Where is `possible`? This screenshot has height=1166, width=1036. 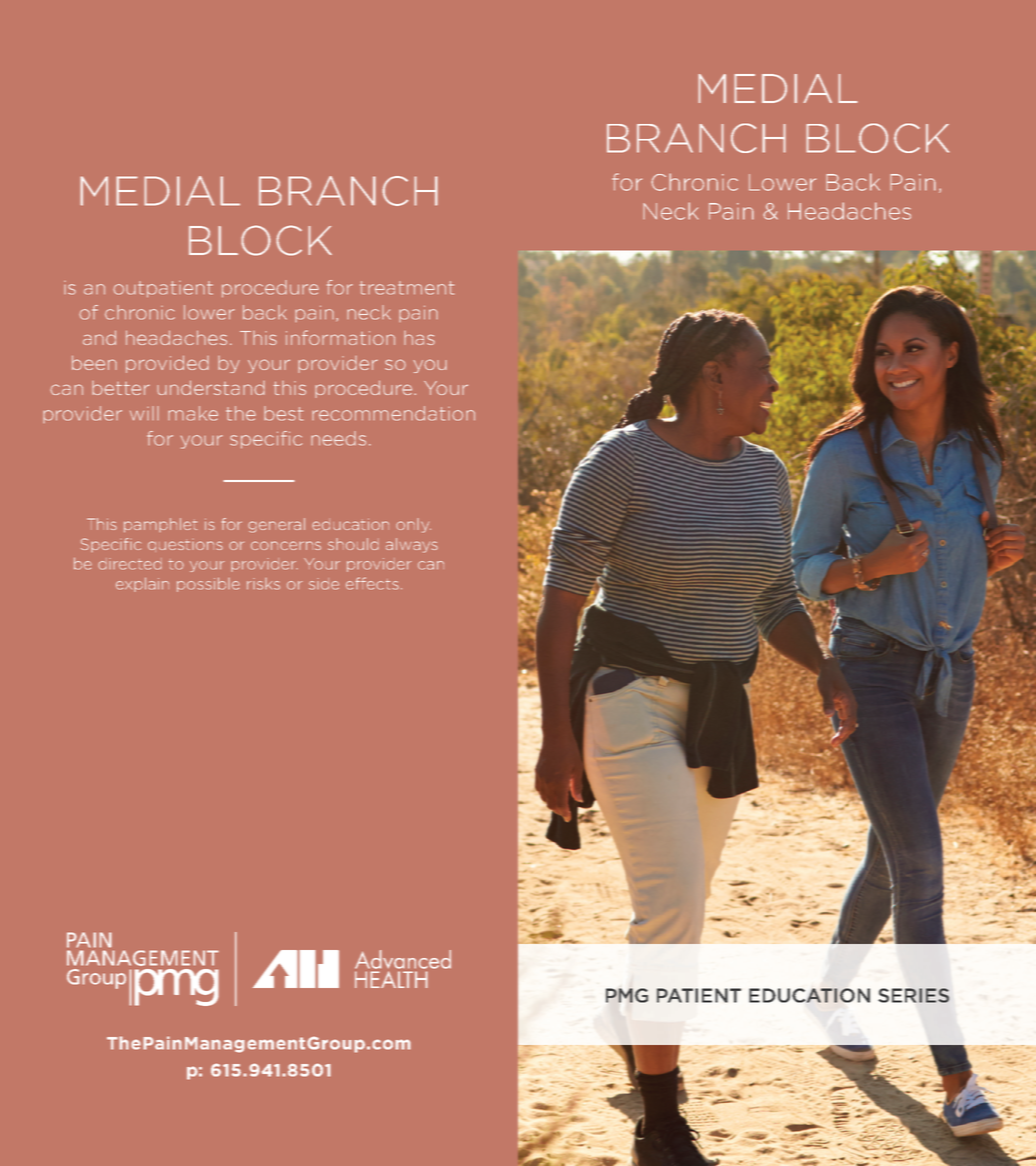
possible is located at coordinates (208, 584).
